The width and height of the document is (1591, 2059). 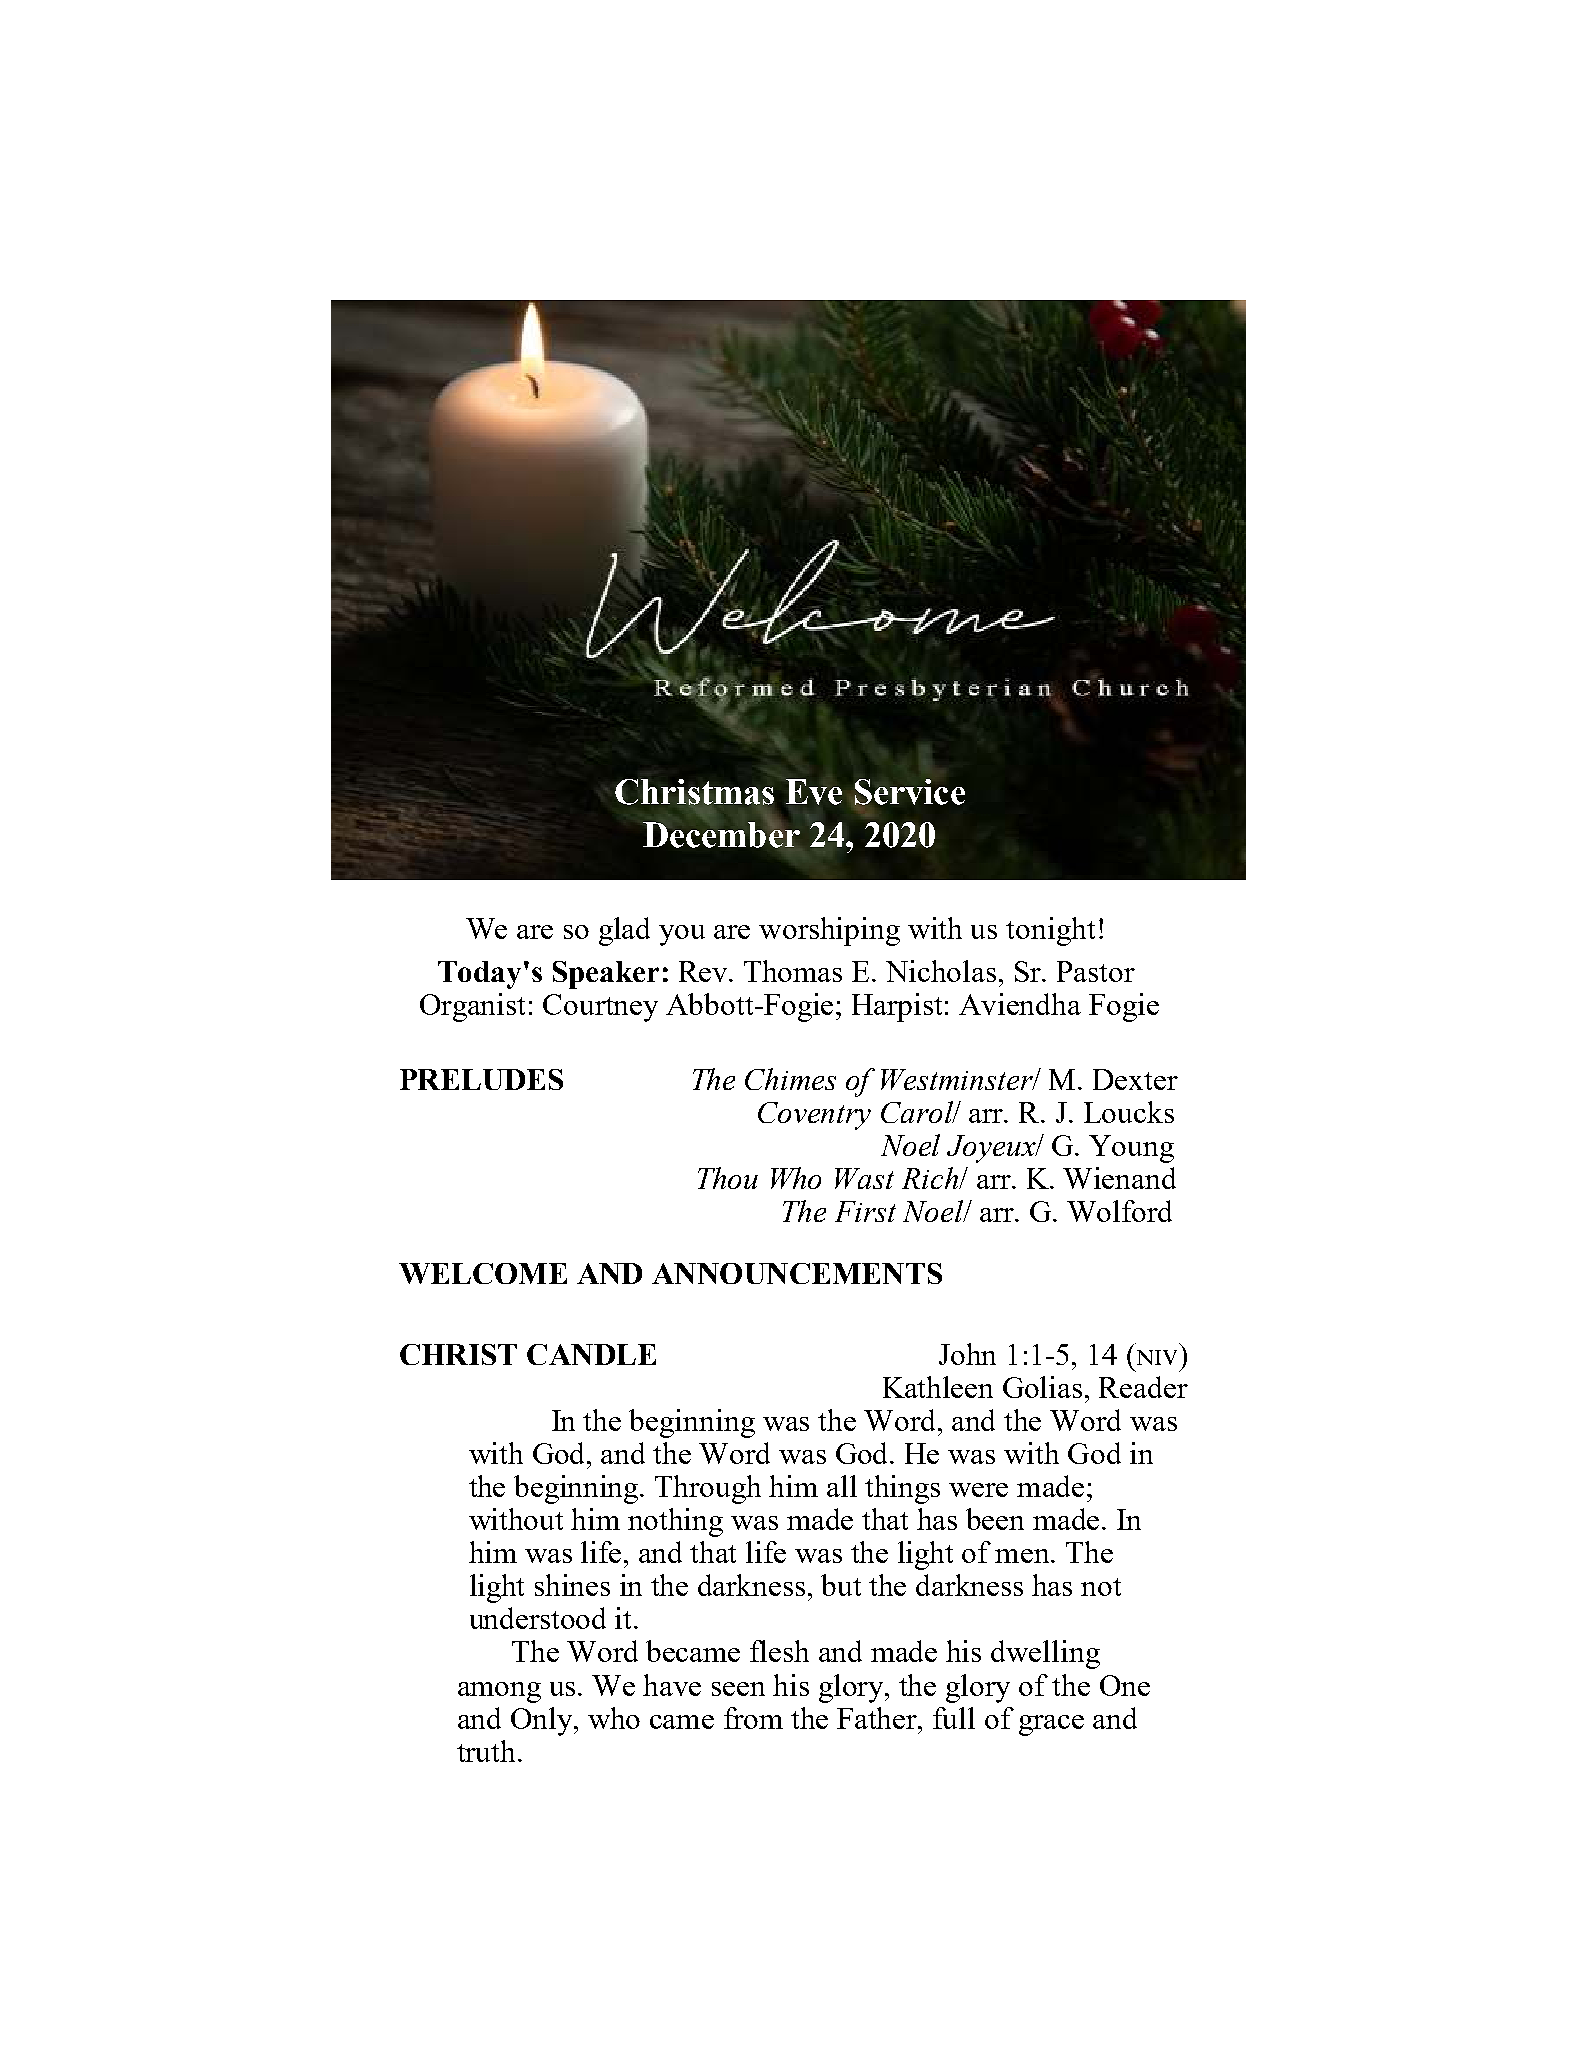 What do you see at coordinates (481, 1079) in the document?
I see `PRELUDES` at bounding box center [481, 1079].
